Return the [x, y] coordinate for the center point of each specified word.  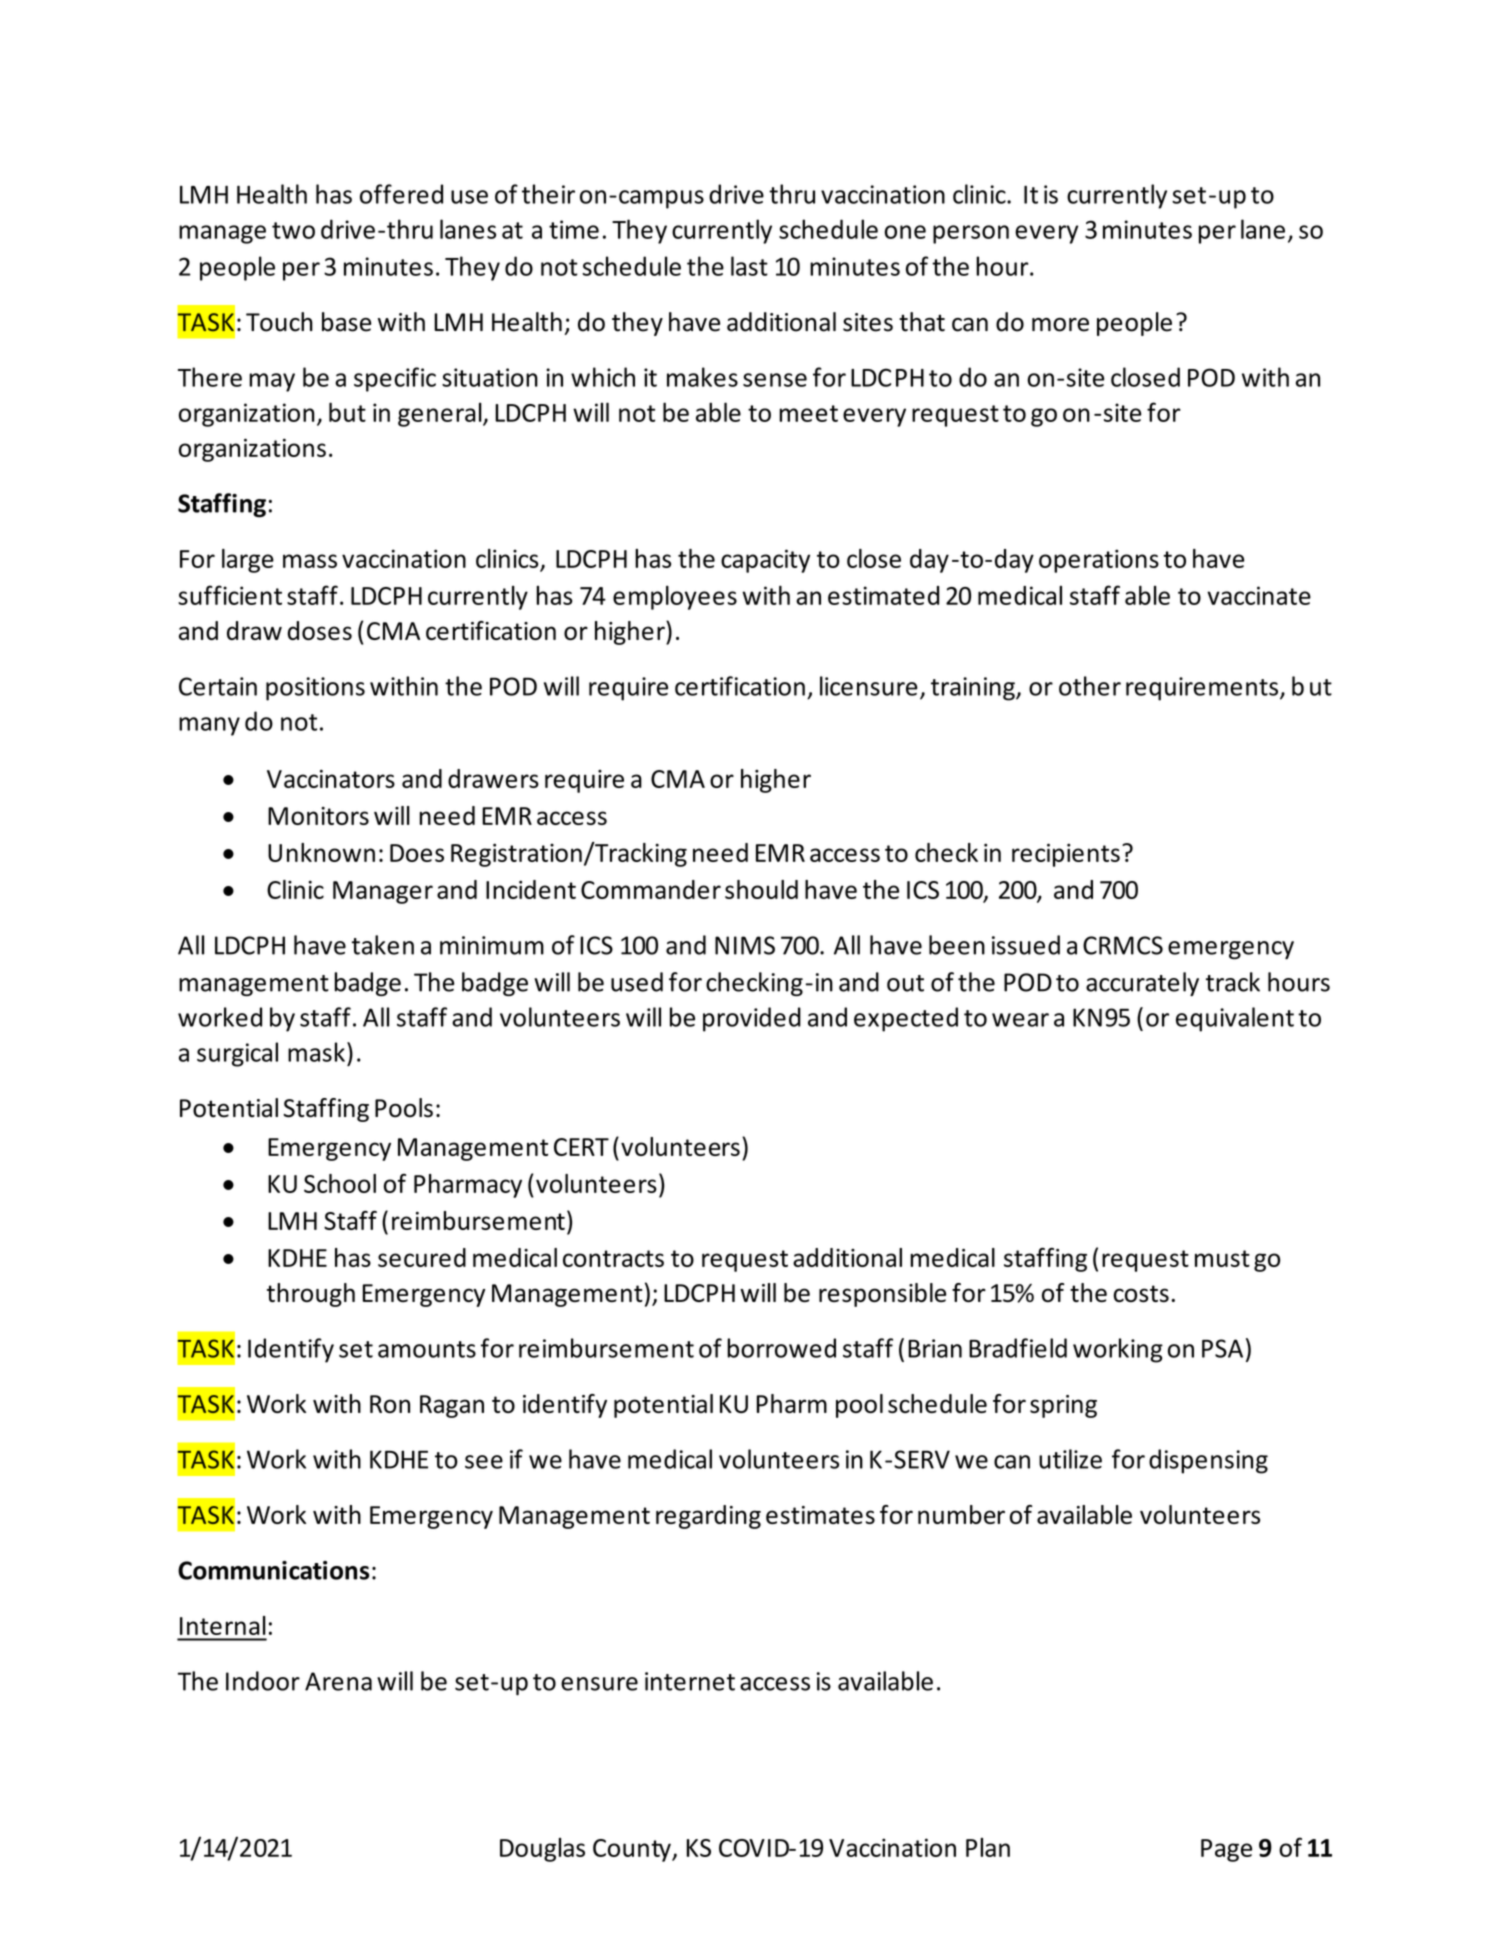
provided [752, 1019]
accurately [1142, 984]
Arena [338, 1681]
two [293, 230]
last [749, 266]
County [633, 1850]
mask [316, 1052]
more [1060, 325]
